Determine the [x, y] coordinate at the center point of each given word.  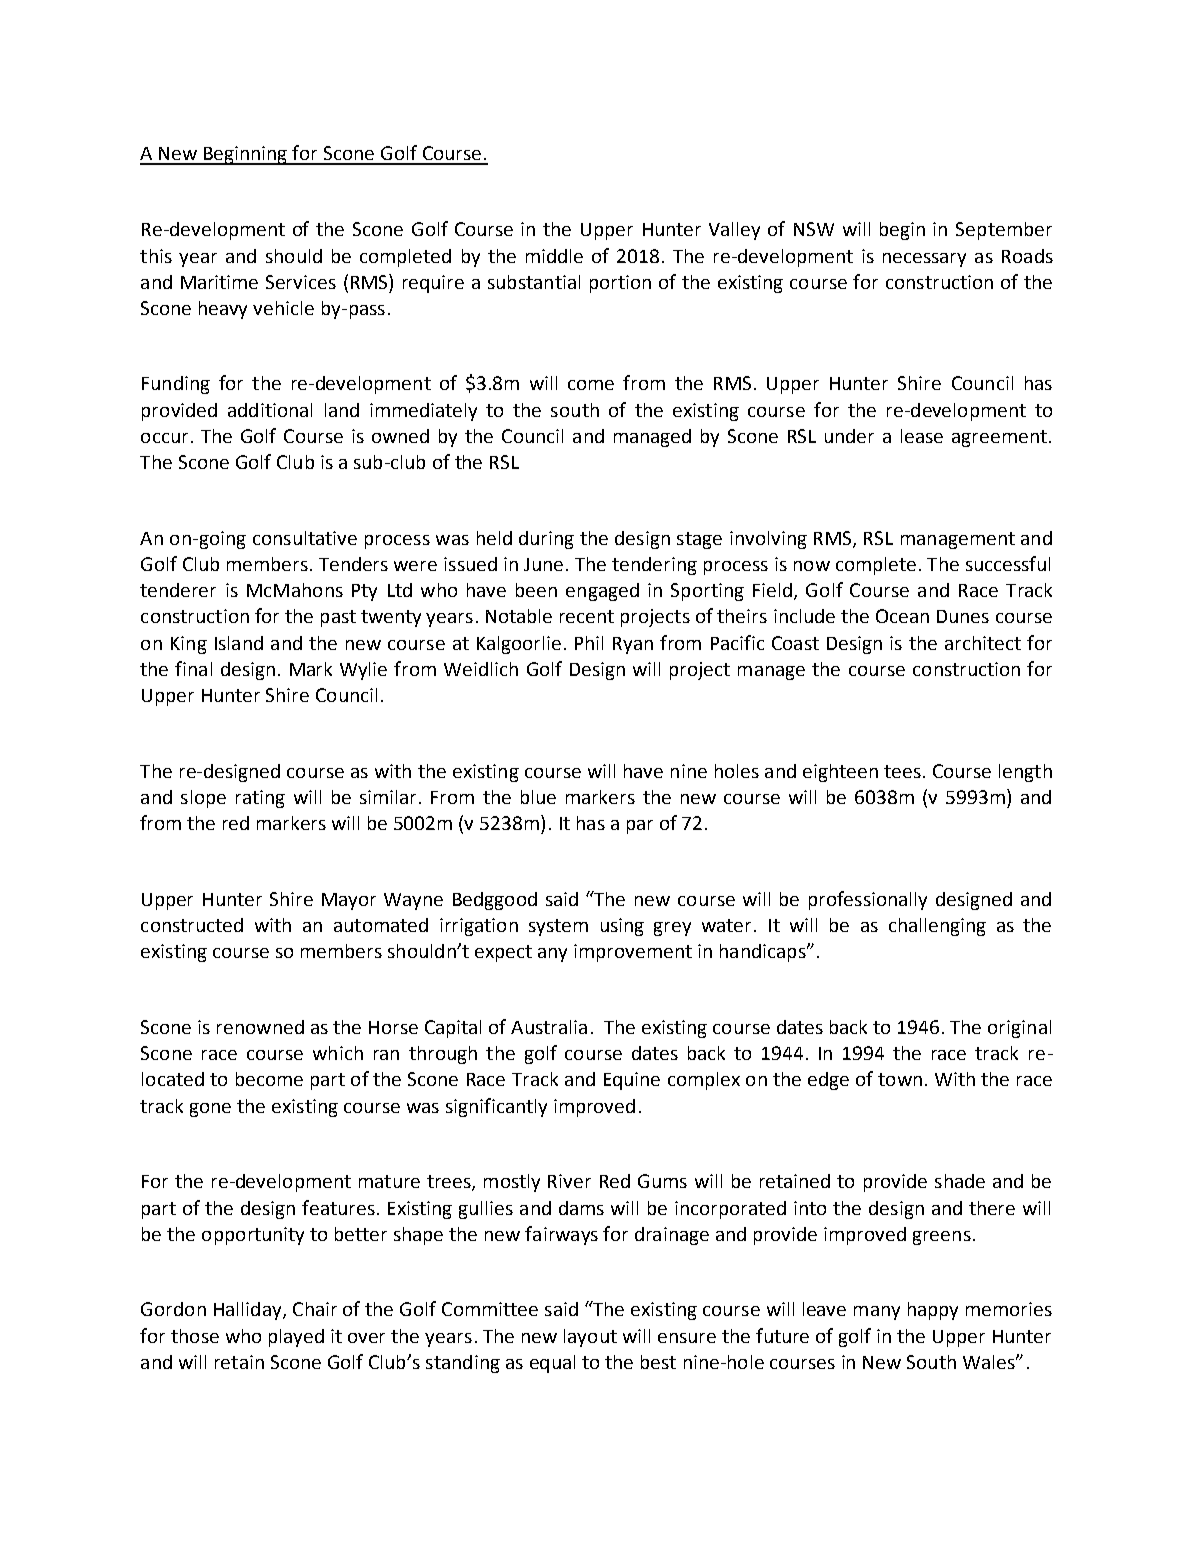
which [338, 1053]
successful [1008, 563]
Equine [632, 1081]
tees [902, 771]
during [546, 540]
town [900, 1079]
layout [590, 1338]
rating [260, 799]
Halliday [249, 1311]
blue [538, 797]
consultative [305, 538]
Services [301, 282]
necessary [924, 260]
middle [554, 256]
